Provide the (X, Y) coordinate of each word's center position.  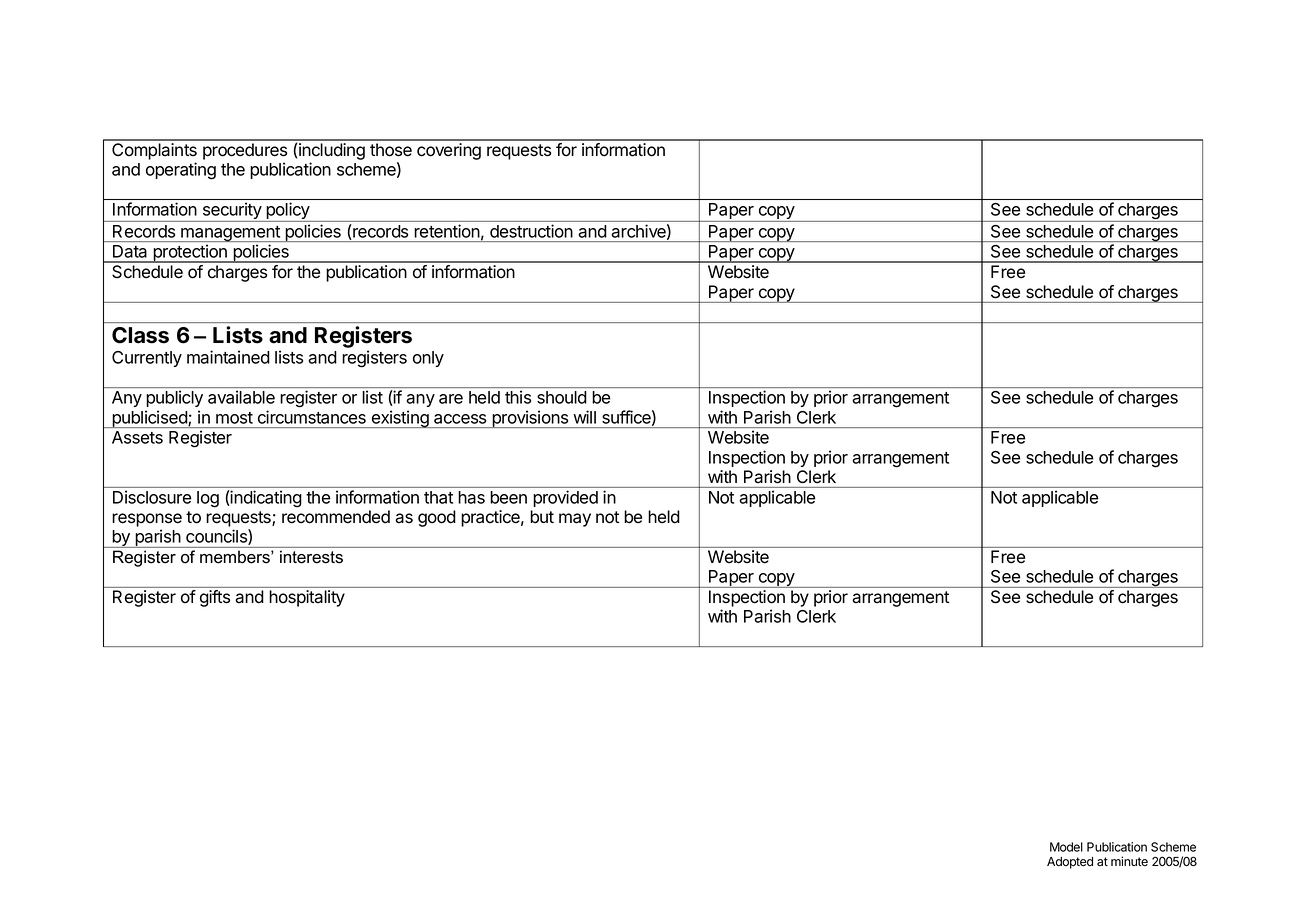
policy (288, 212)
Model (1066, 847)
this (518, 397)
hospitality (307, 598)
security (231, 212)
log (208, 499)
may (575, 520)
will (584, 417)
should (561, 397)
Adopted (1070, 863)
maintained (228, 357)
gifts (215, 598)
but (542, 517)
